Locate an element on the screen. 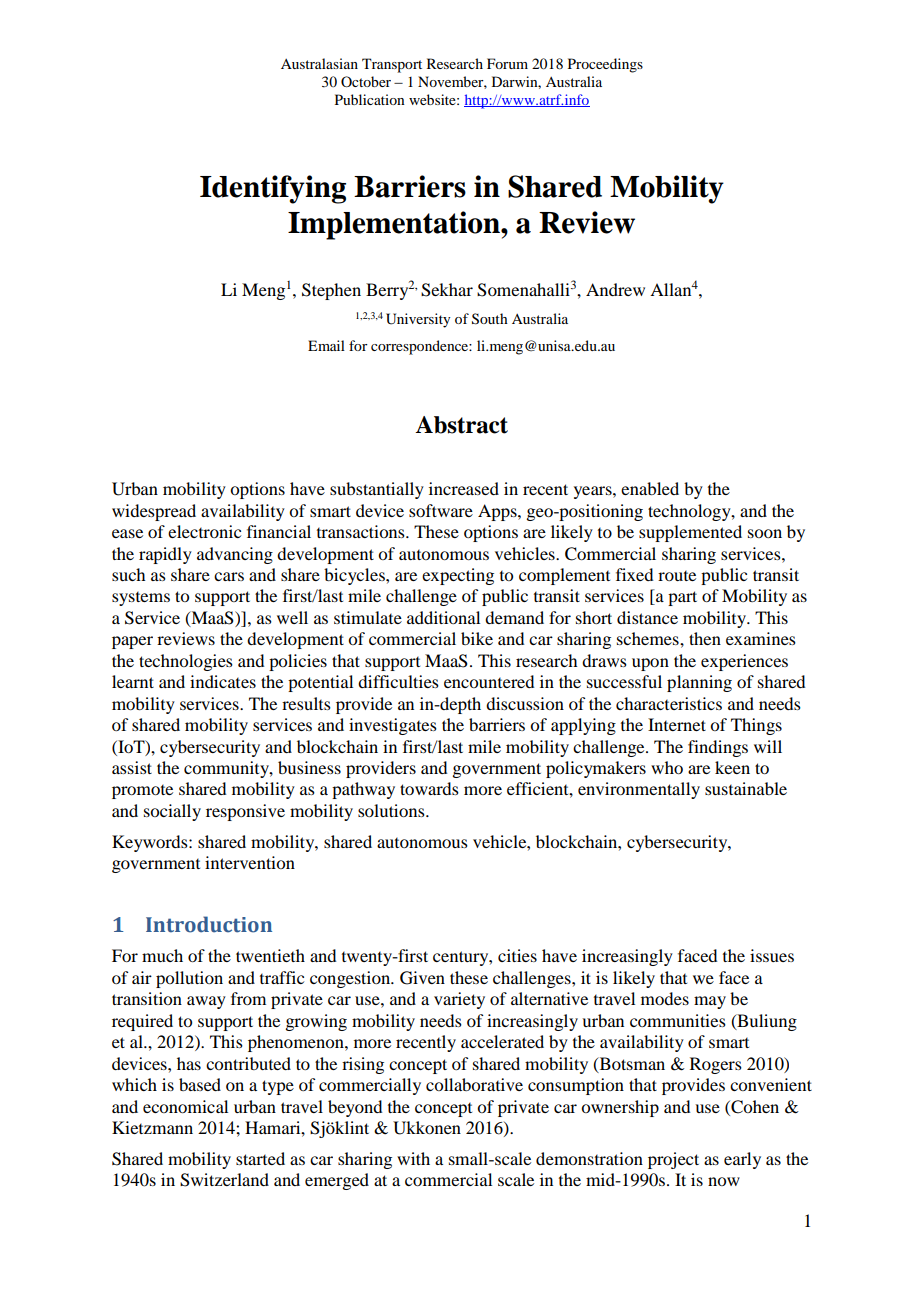 The image size is (924, 1308). Proceedings is located at coordinates (605, 65).
